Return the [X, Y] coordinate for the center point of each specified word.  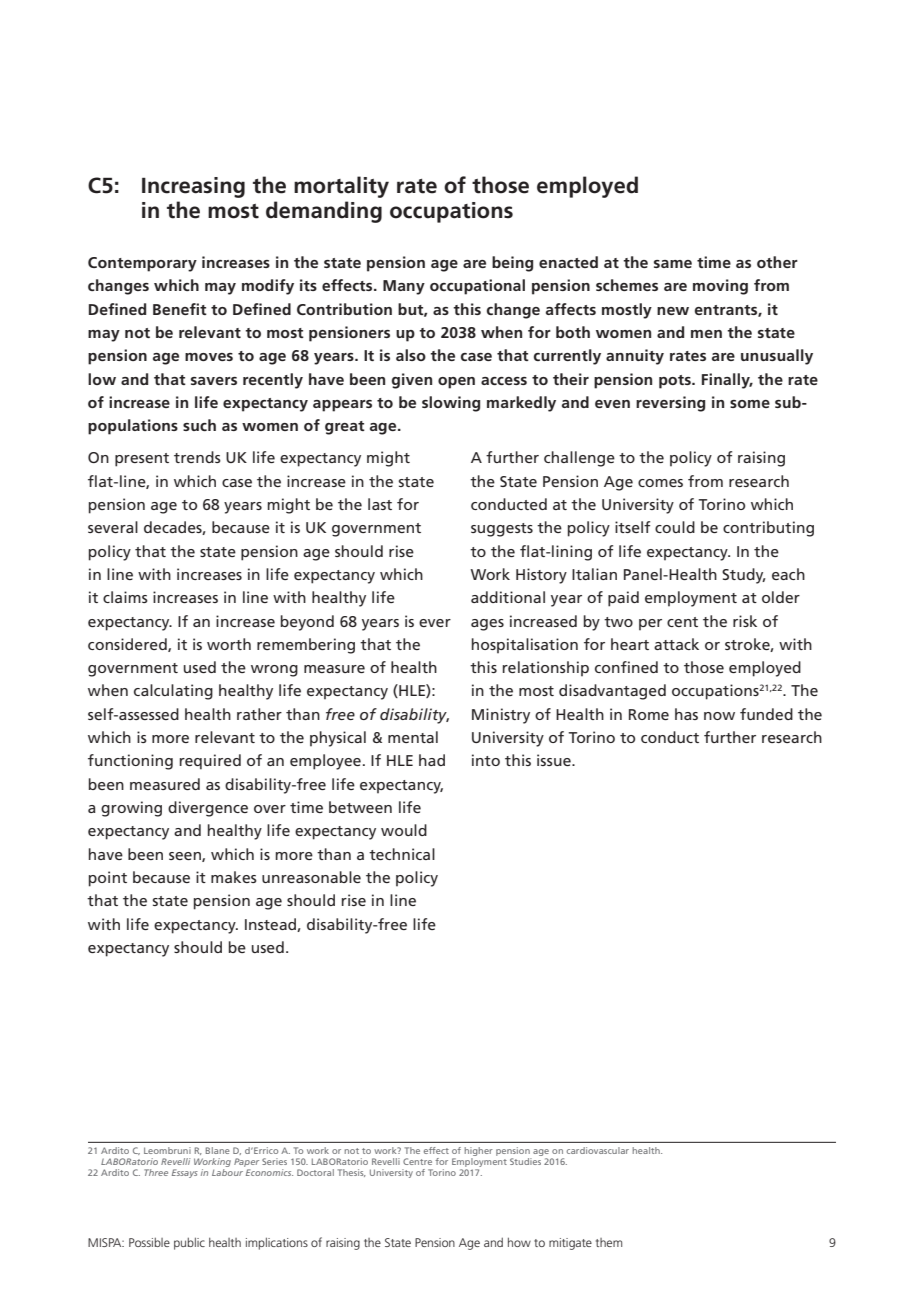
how [519, 1242]
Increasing [193, 187]
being [512, 264]
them [609, 1242]
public [189, 1243]
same [673, 264]
